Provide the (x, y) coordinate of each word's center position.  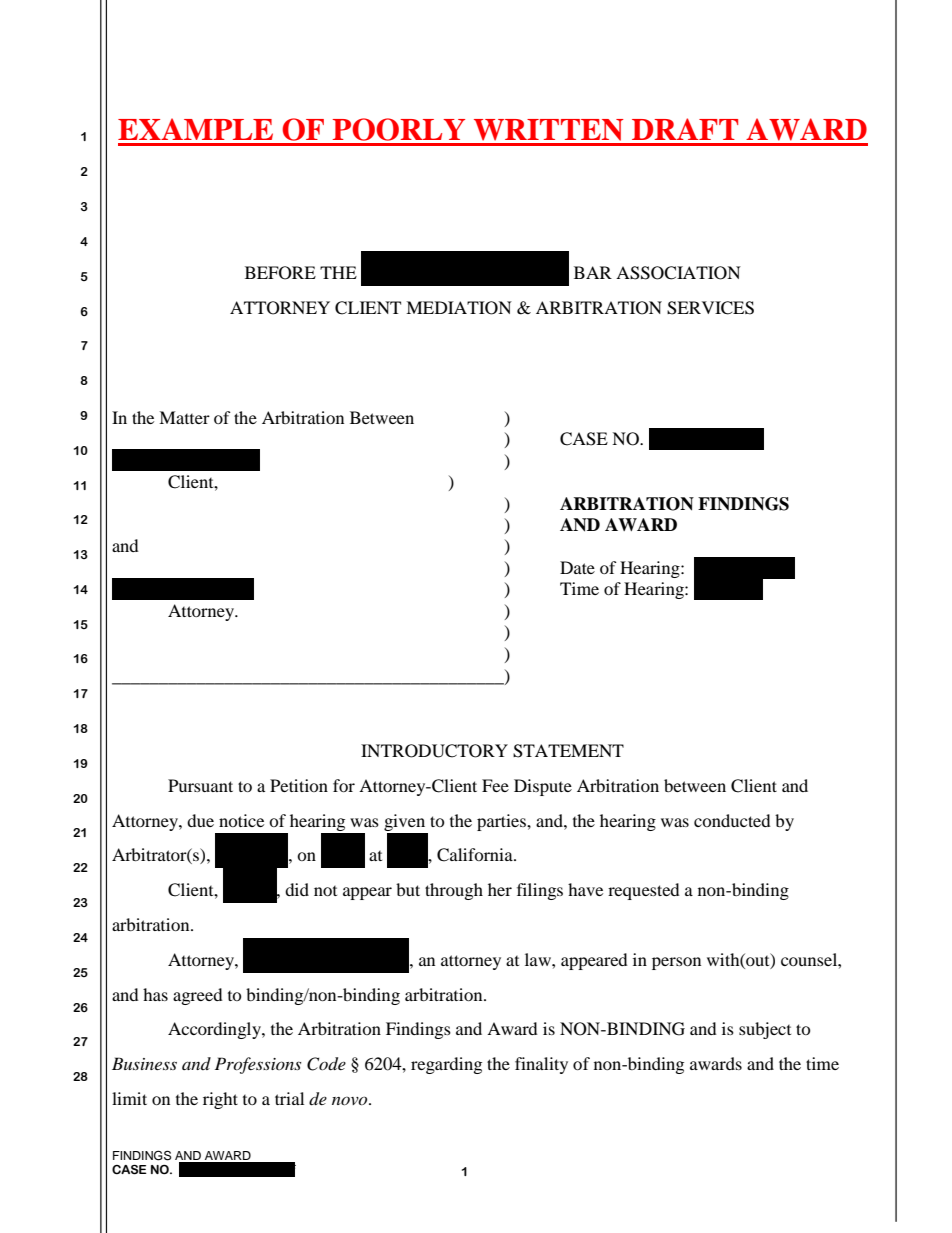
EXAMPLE (195, 129)
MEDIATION (459, 308)
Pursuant (200, 785)
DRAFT (685, 129)
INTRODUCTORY (434, 751)
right (220, 1100)
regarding (446, 1065)
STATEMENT (568, 751)
